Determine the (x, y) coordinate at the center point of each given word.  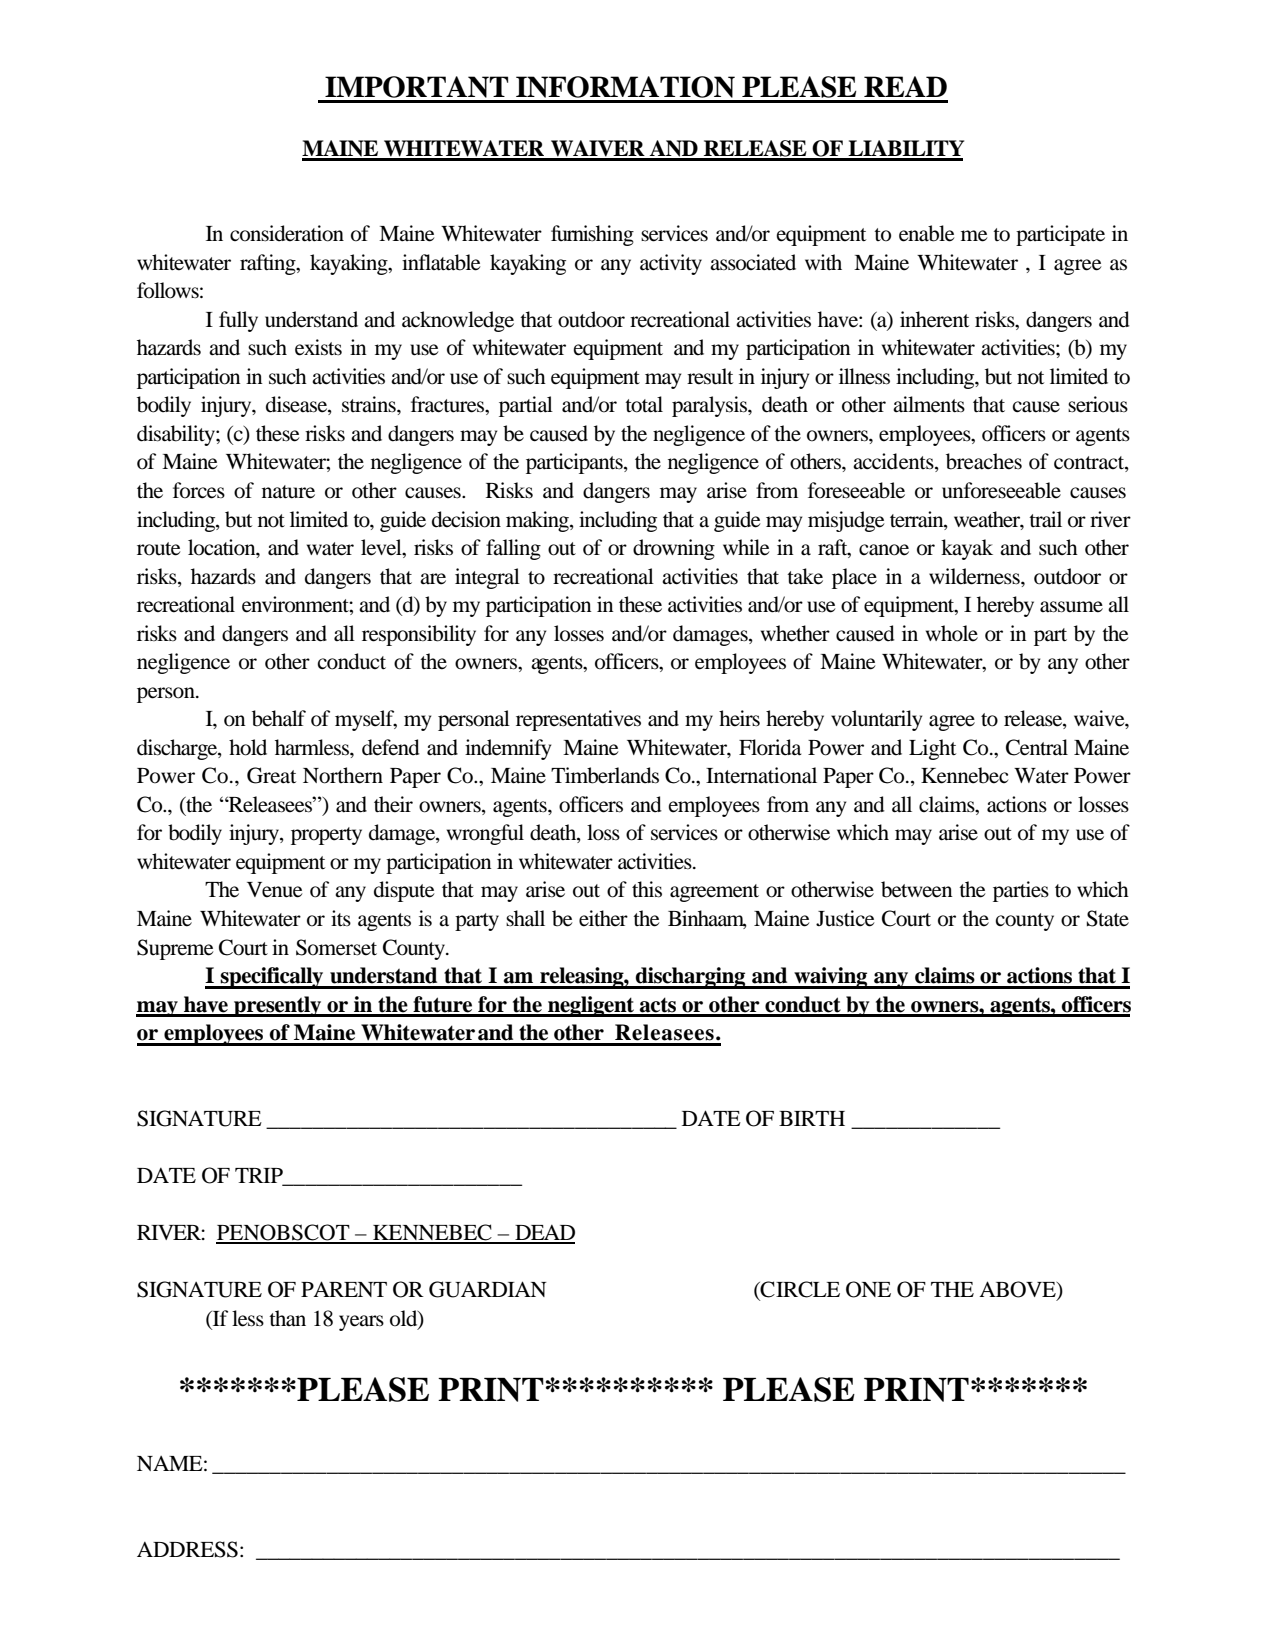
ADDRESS (187, 1549)
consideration (287, 233)
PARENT (344, 1289)
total (644, 404)
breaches (984, 461)
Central (1037, 747)
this (647, 889)
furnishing (592, 235)
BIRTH (812, 1118)
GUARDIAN (488, 1289)
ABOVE (1018, 1290)
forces (199, 490)
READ (905, 86)
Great (271, 775)
